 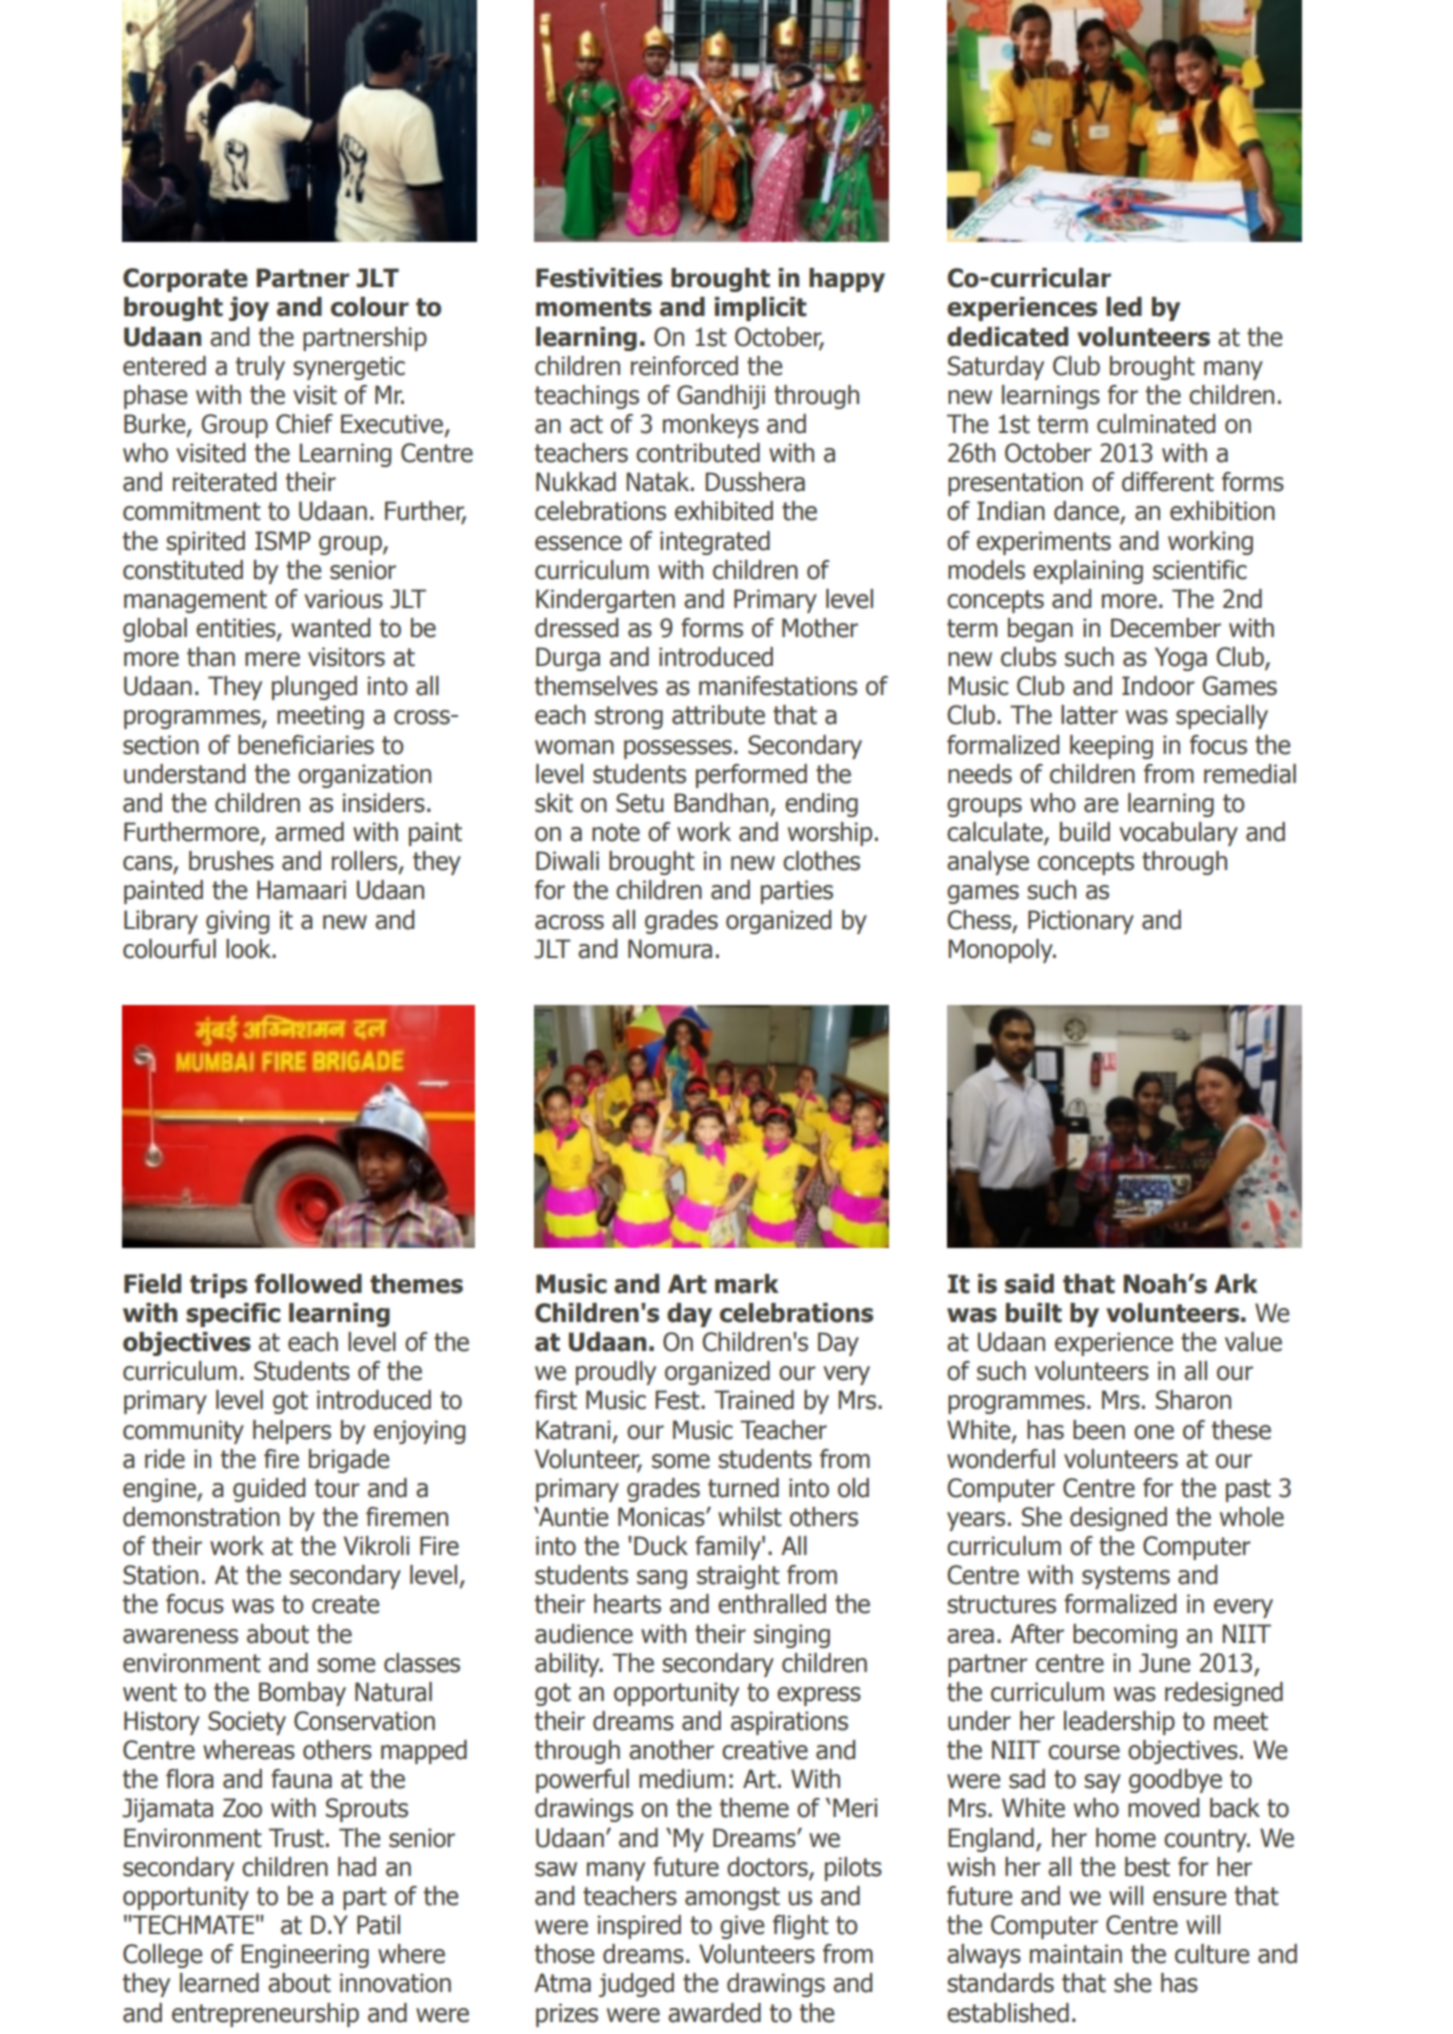 I want to click on learned, so click(x=219, y=1983).
